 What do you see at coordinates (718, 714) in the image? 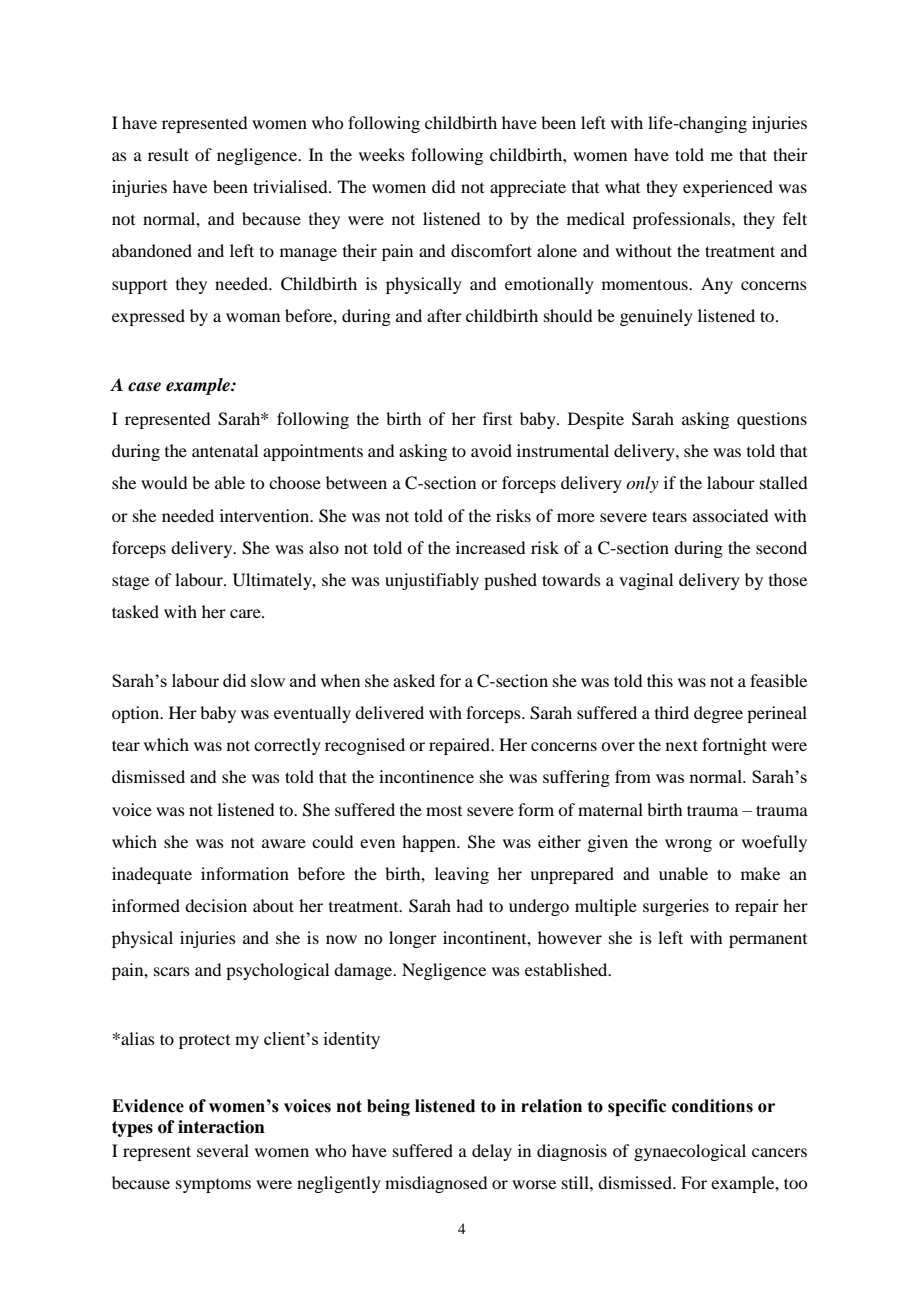
I see `degree` at bounding box center [718, 714].
